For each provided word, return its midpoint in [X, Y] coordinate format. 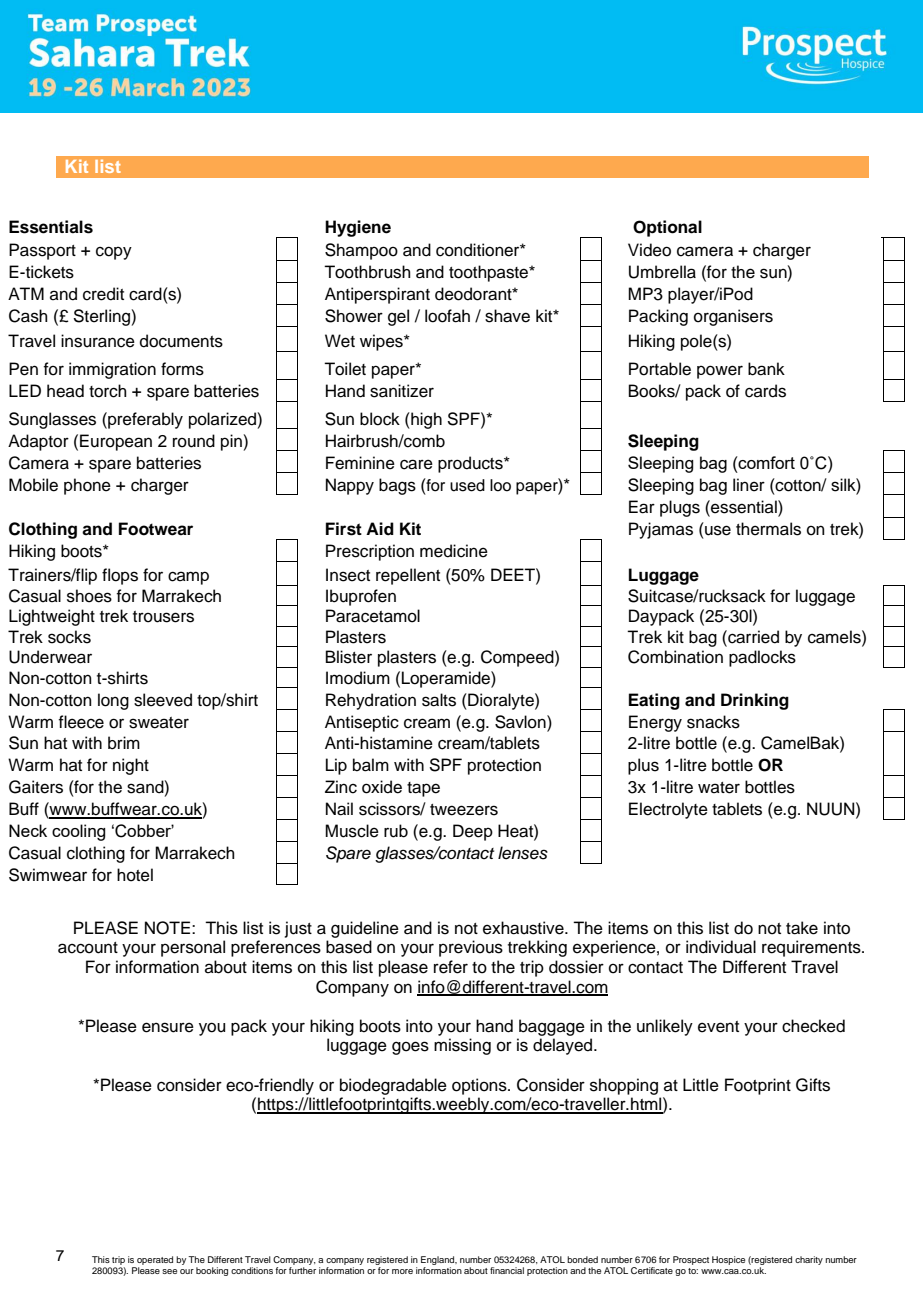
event [718, 1027]
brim [124, 743]
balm [371, 765]
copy [114, 253]
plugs [680, 508]
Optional [667, 228]
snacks [713, 722]
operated [155, 1260]
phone [87, 486]
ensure [168, 1027]
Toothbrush [367, 272]
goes [410, 1048]
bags [397, 486]
